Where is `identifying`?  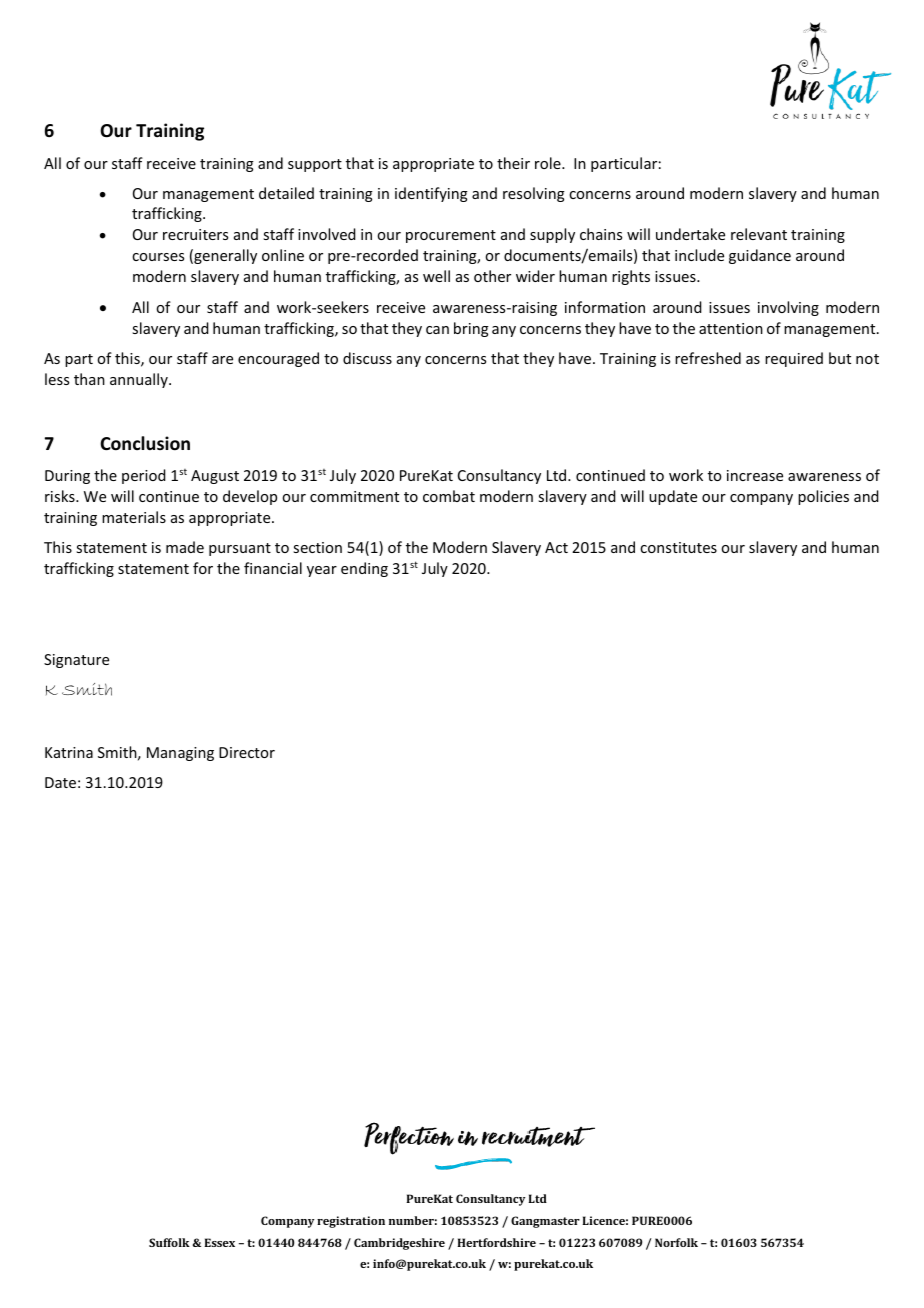
identifying is located at coordinates (431, 194).
